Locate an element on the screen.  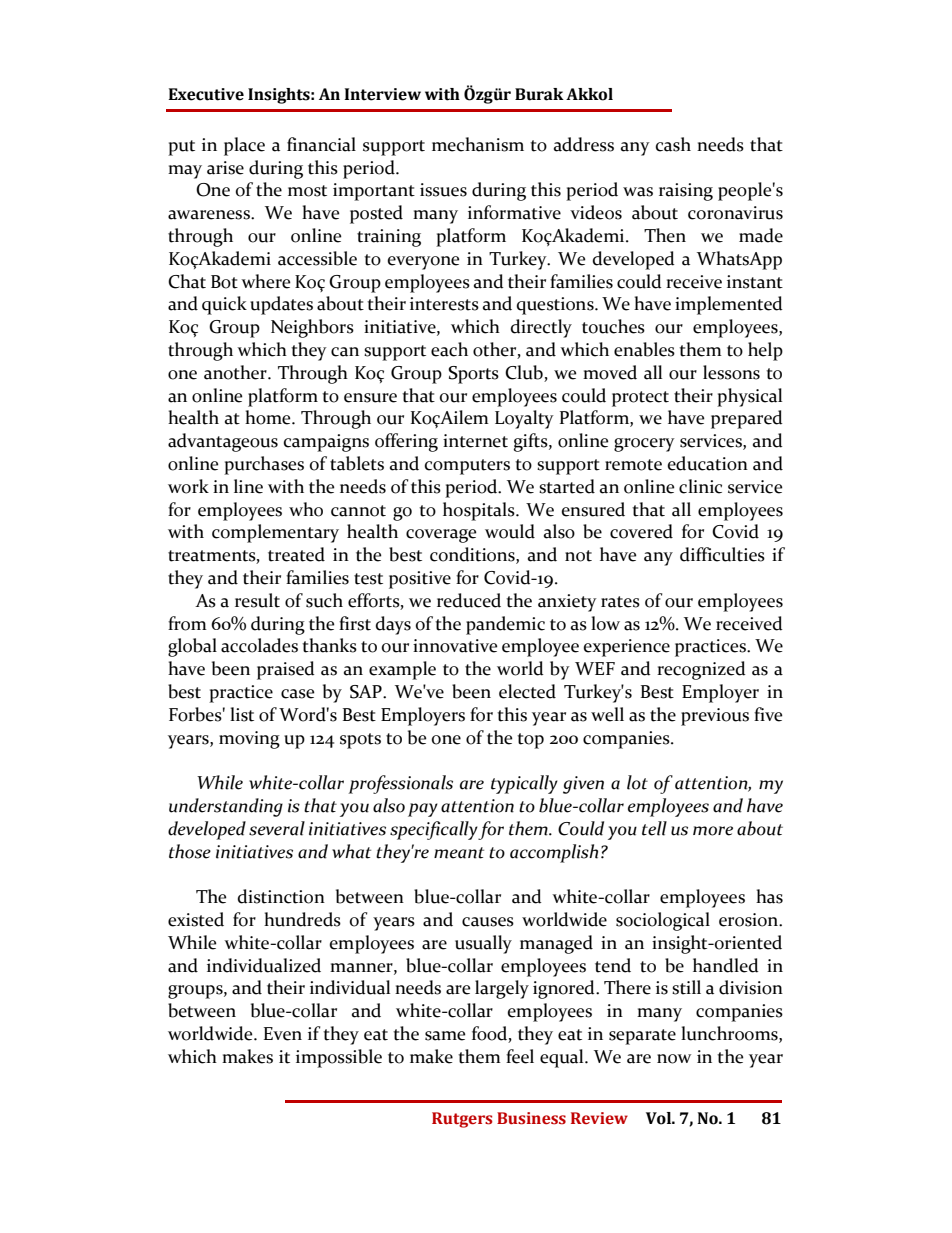
place is located at coordinates (244, 146).
